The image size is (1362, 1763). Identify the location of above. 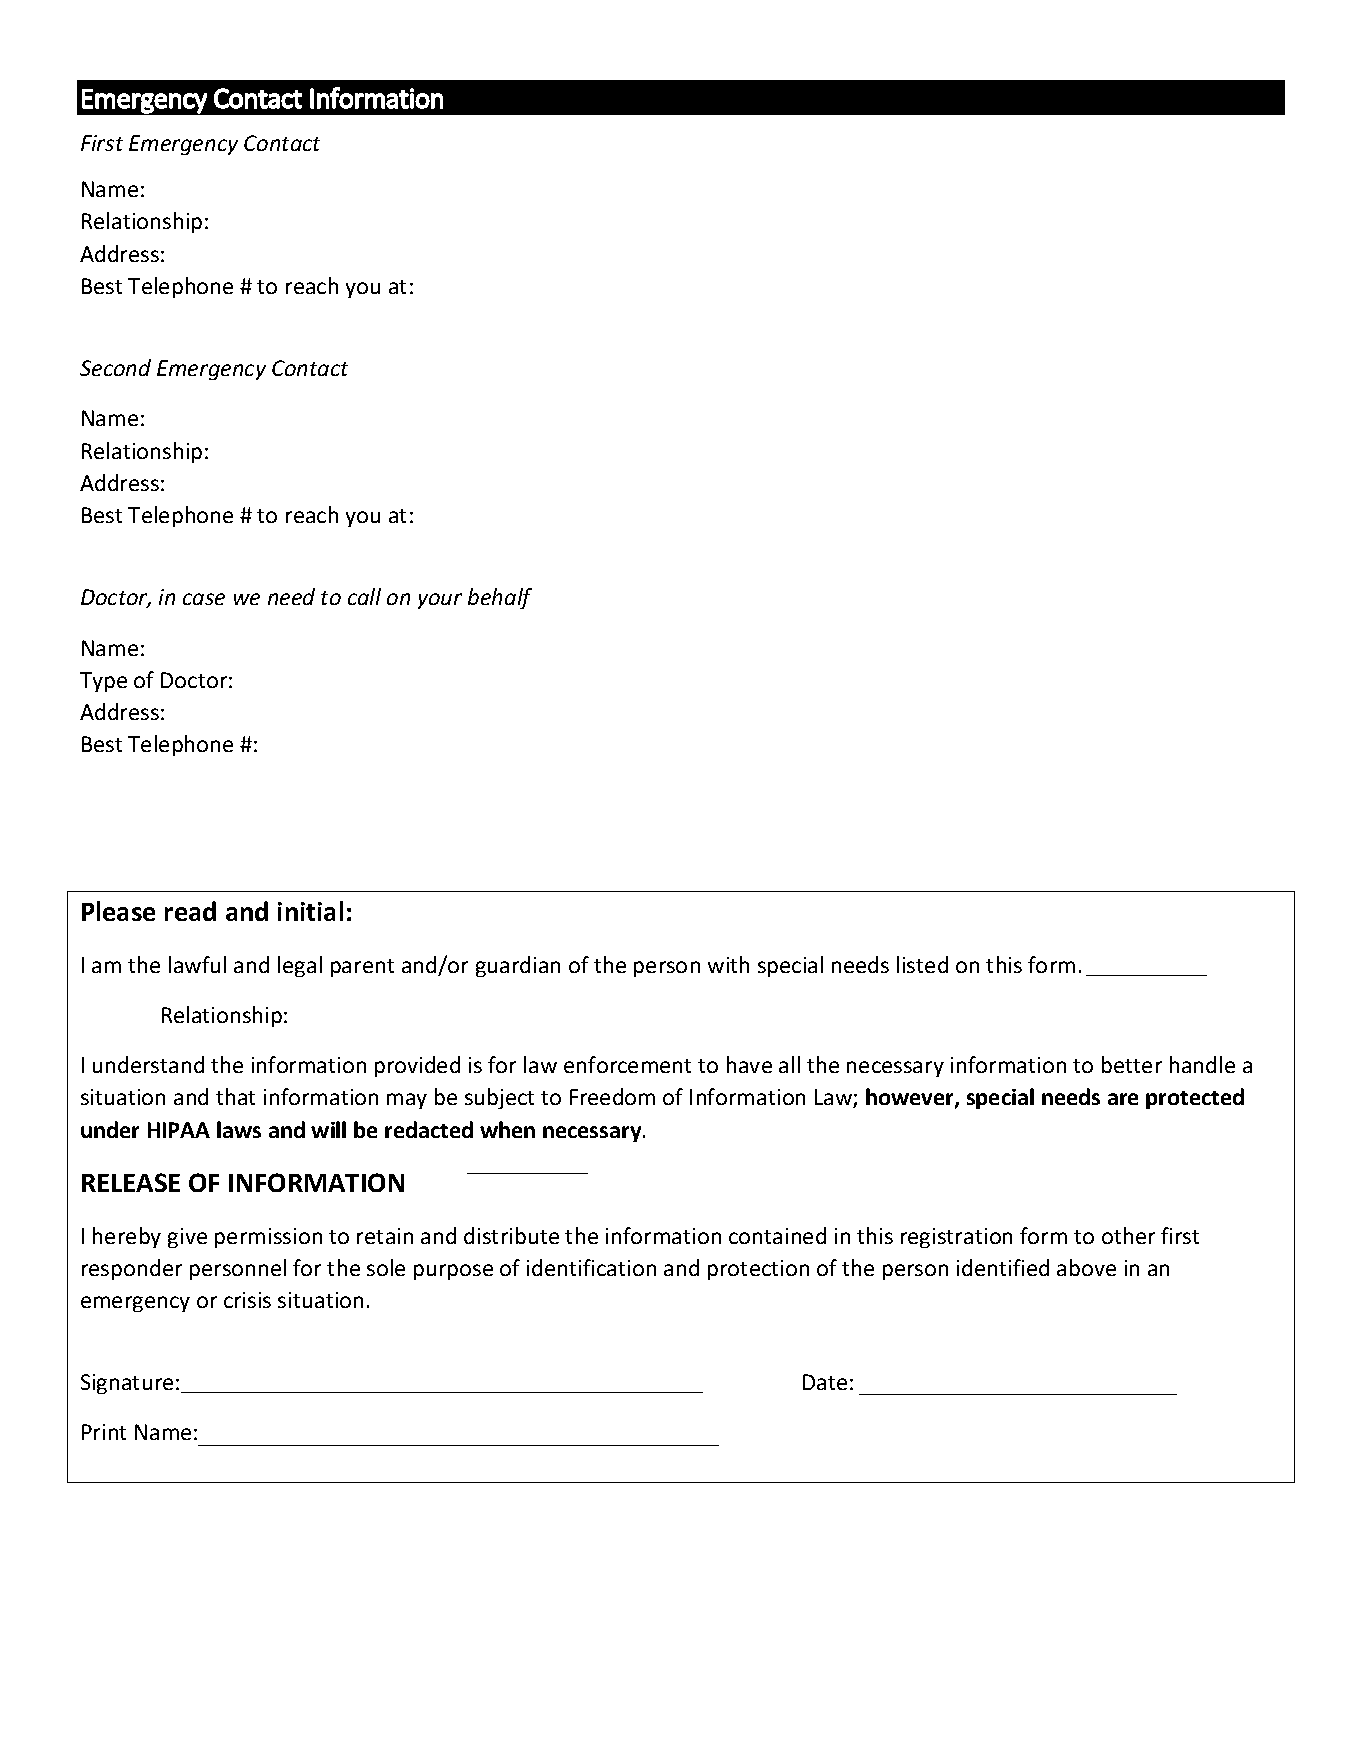
(1086, 1267).
